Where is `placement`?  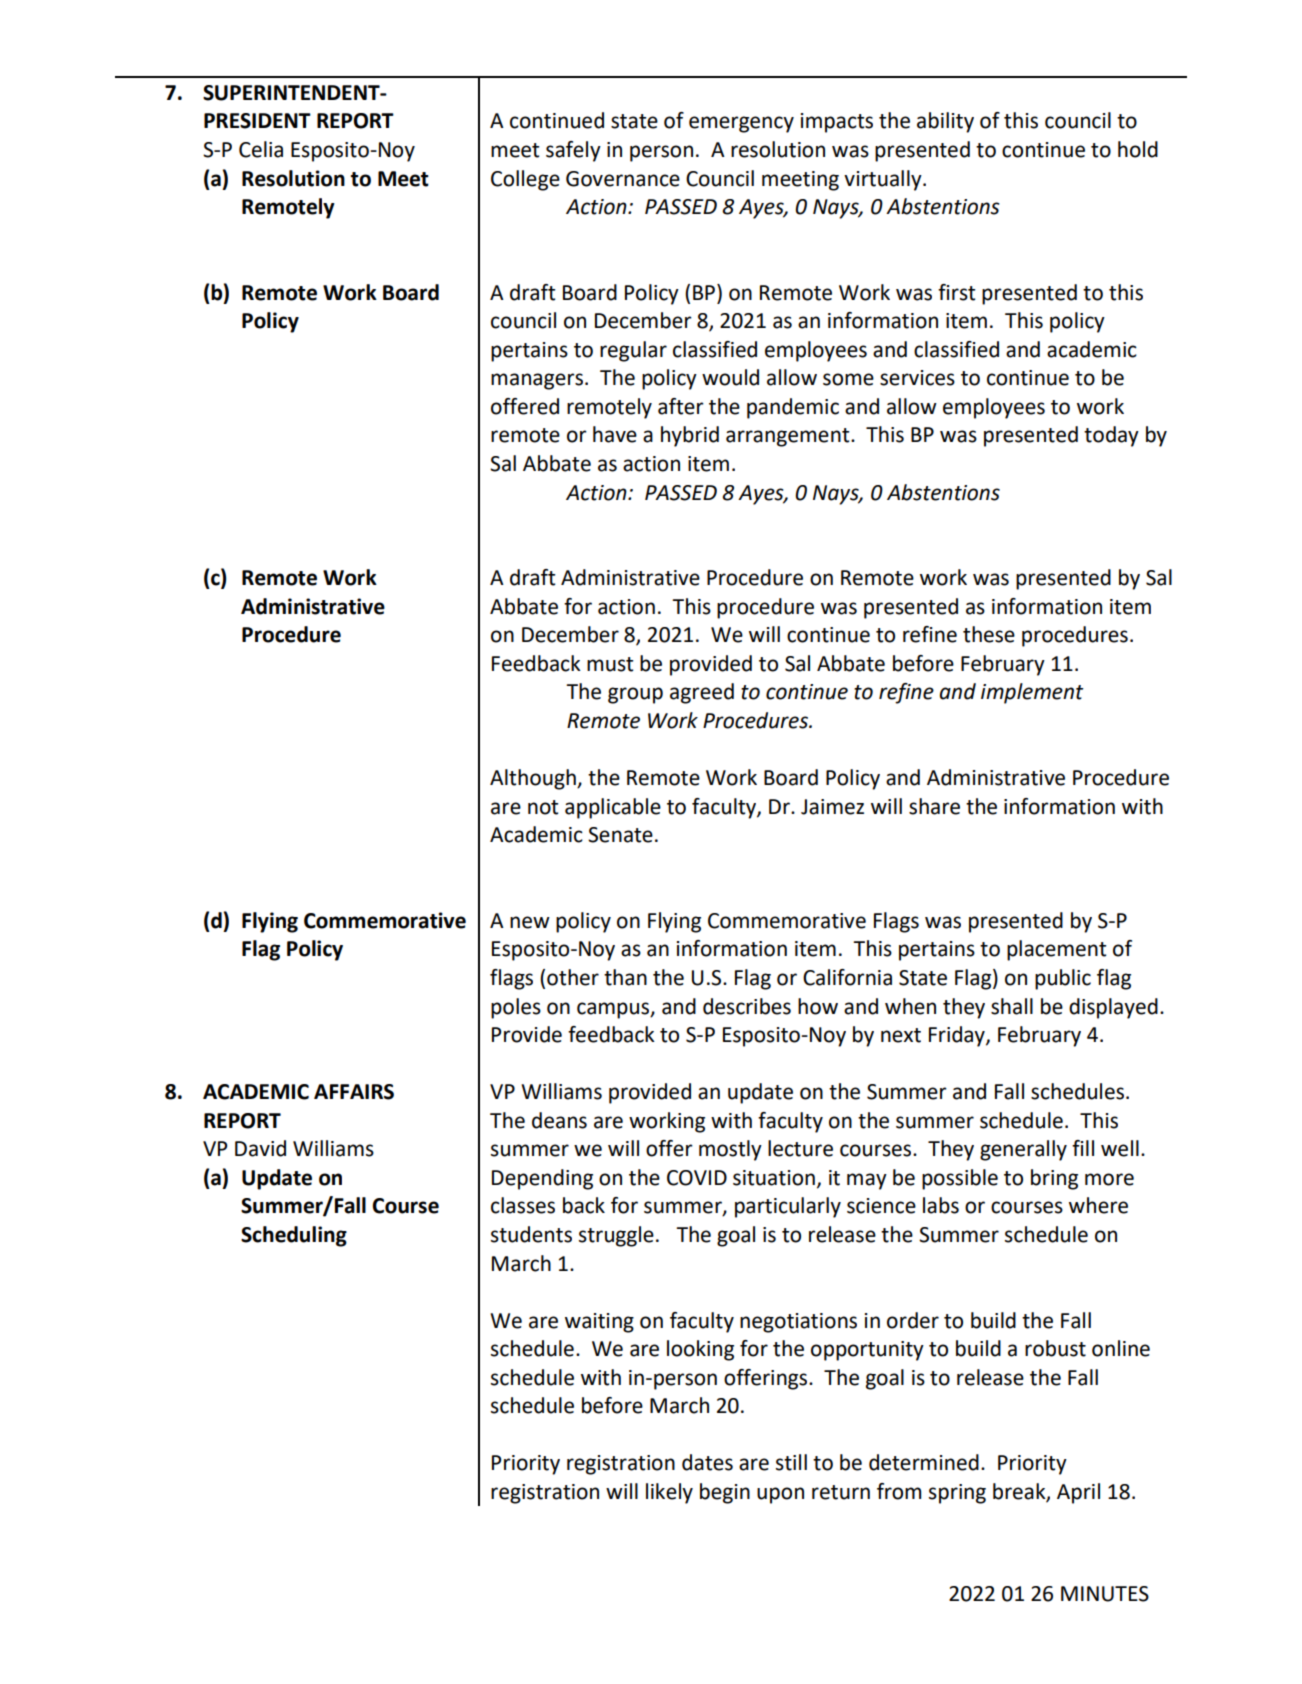
placement is located at coordinates (1057, 950).
